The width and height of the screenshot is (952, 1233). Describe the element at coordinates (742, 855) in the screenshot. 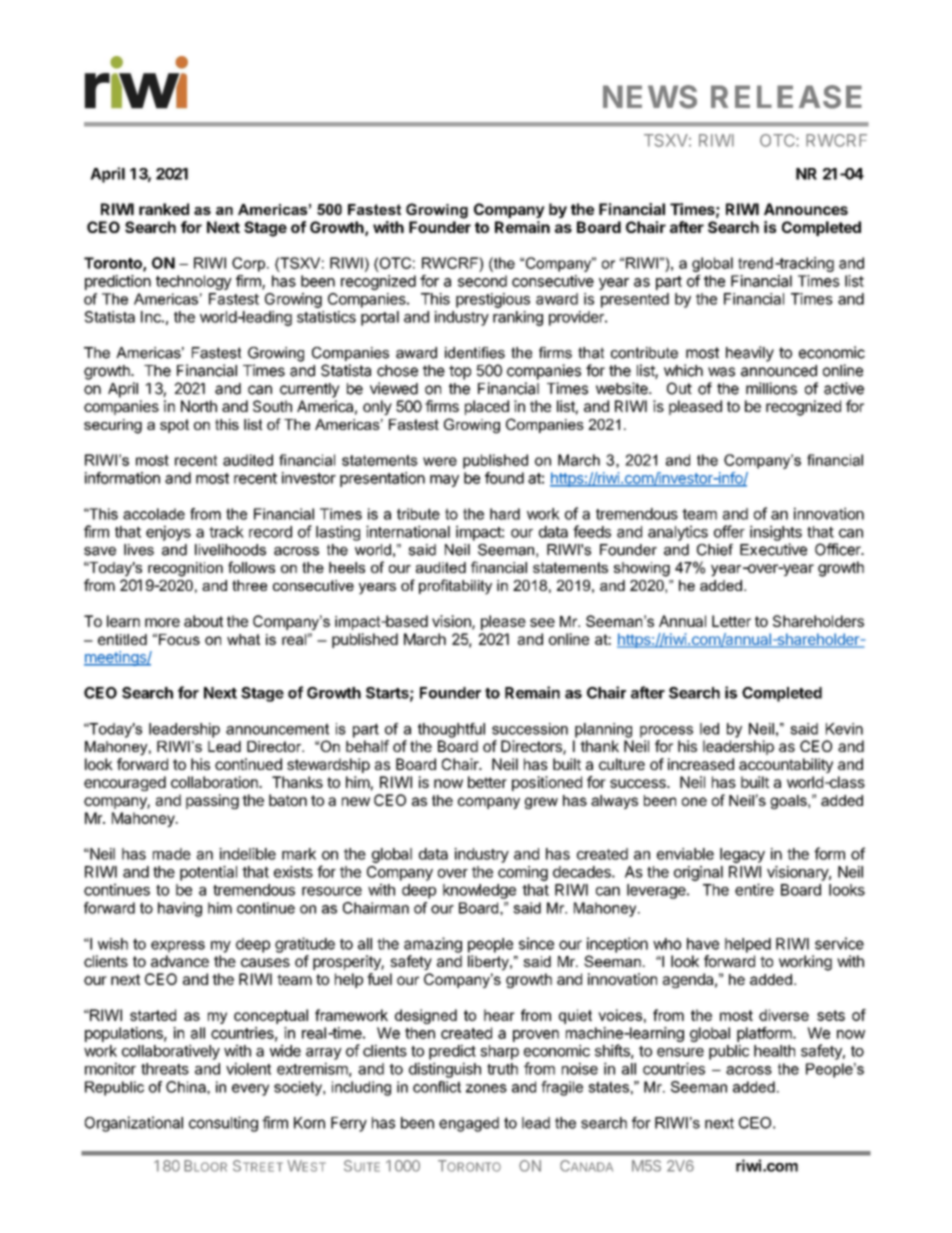

I see `legacy` at that location.
